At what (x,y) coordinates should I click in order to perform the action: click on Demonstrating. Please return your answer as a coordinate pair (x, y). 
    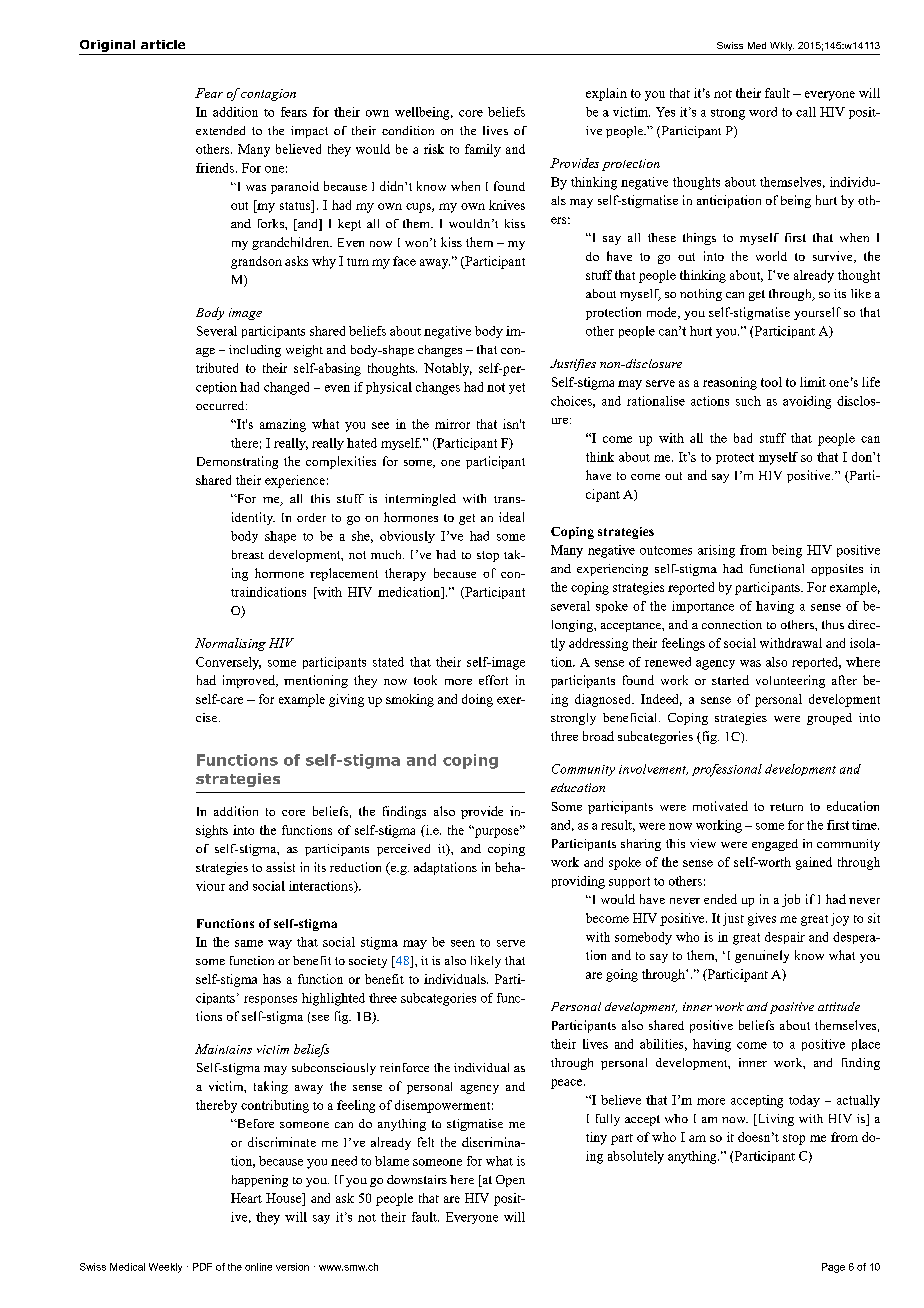
    Looking at the image, I should click on (237, 462).
